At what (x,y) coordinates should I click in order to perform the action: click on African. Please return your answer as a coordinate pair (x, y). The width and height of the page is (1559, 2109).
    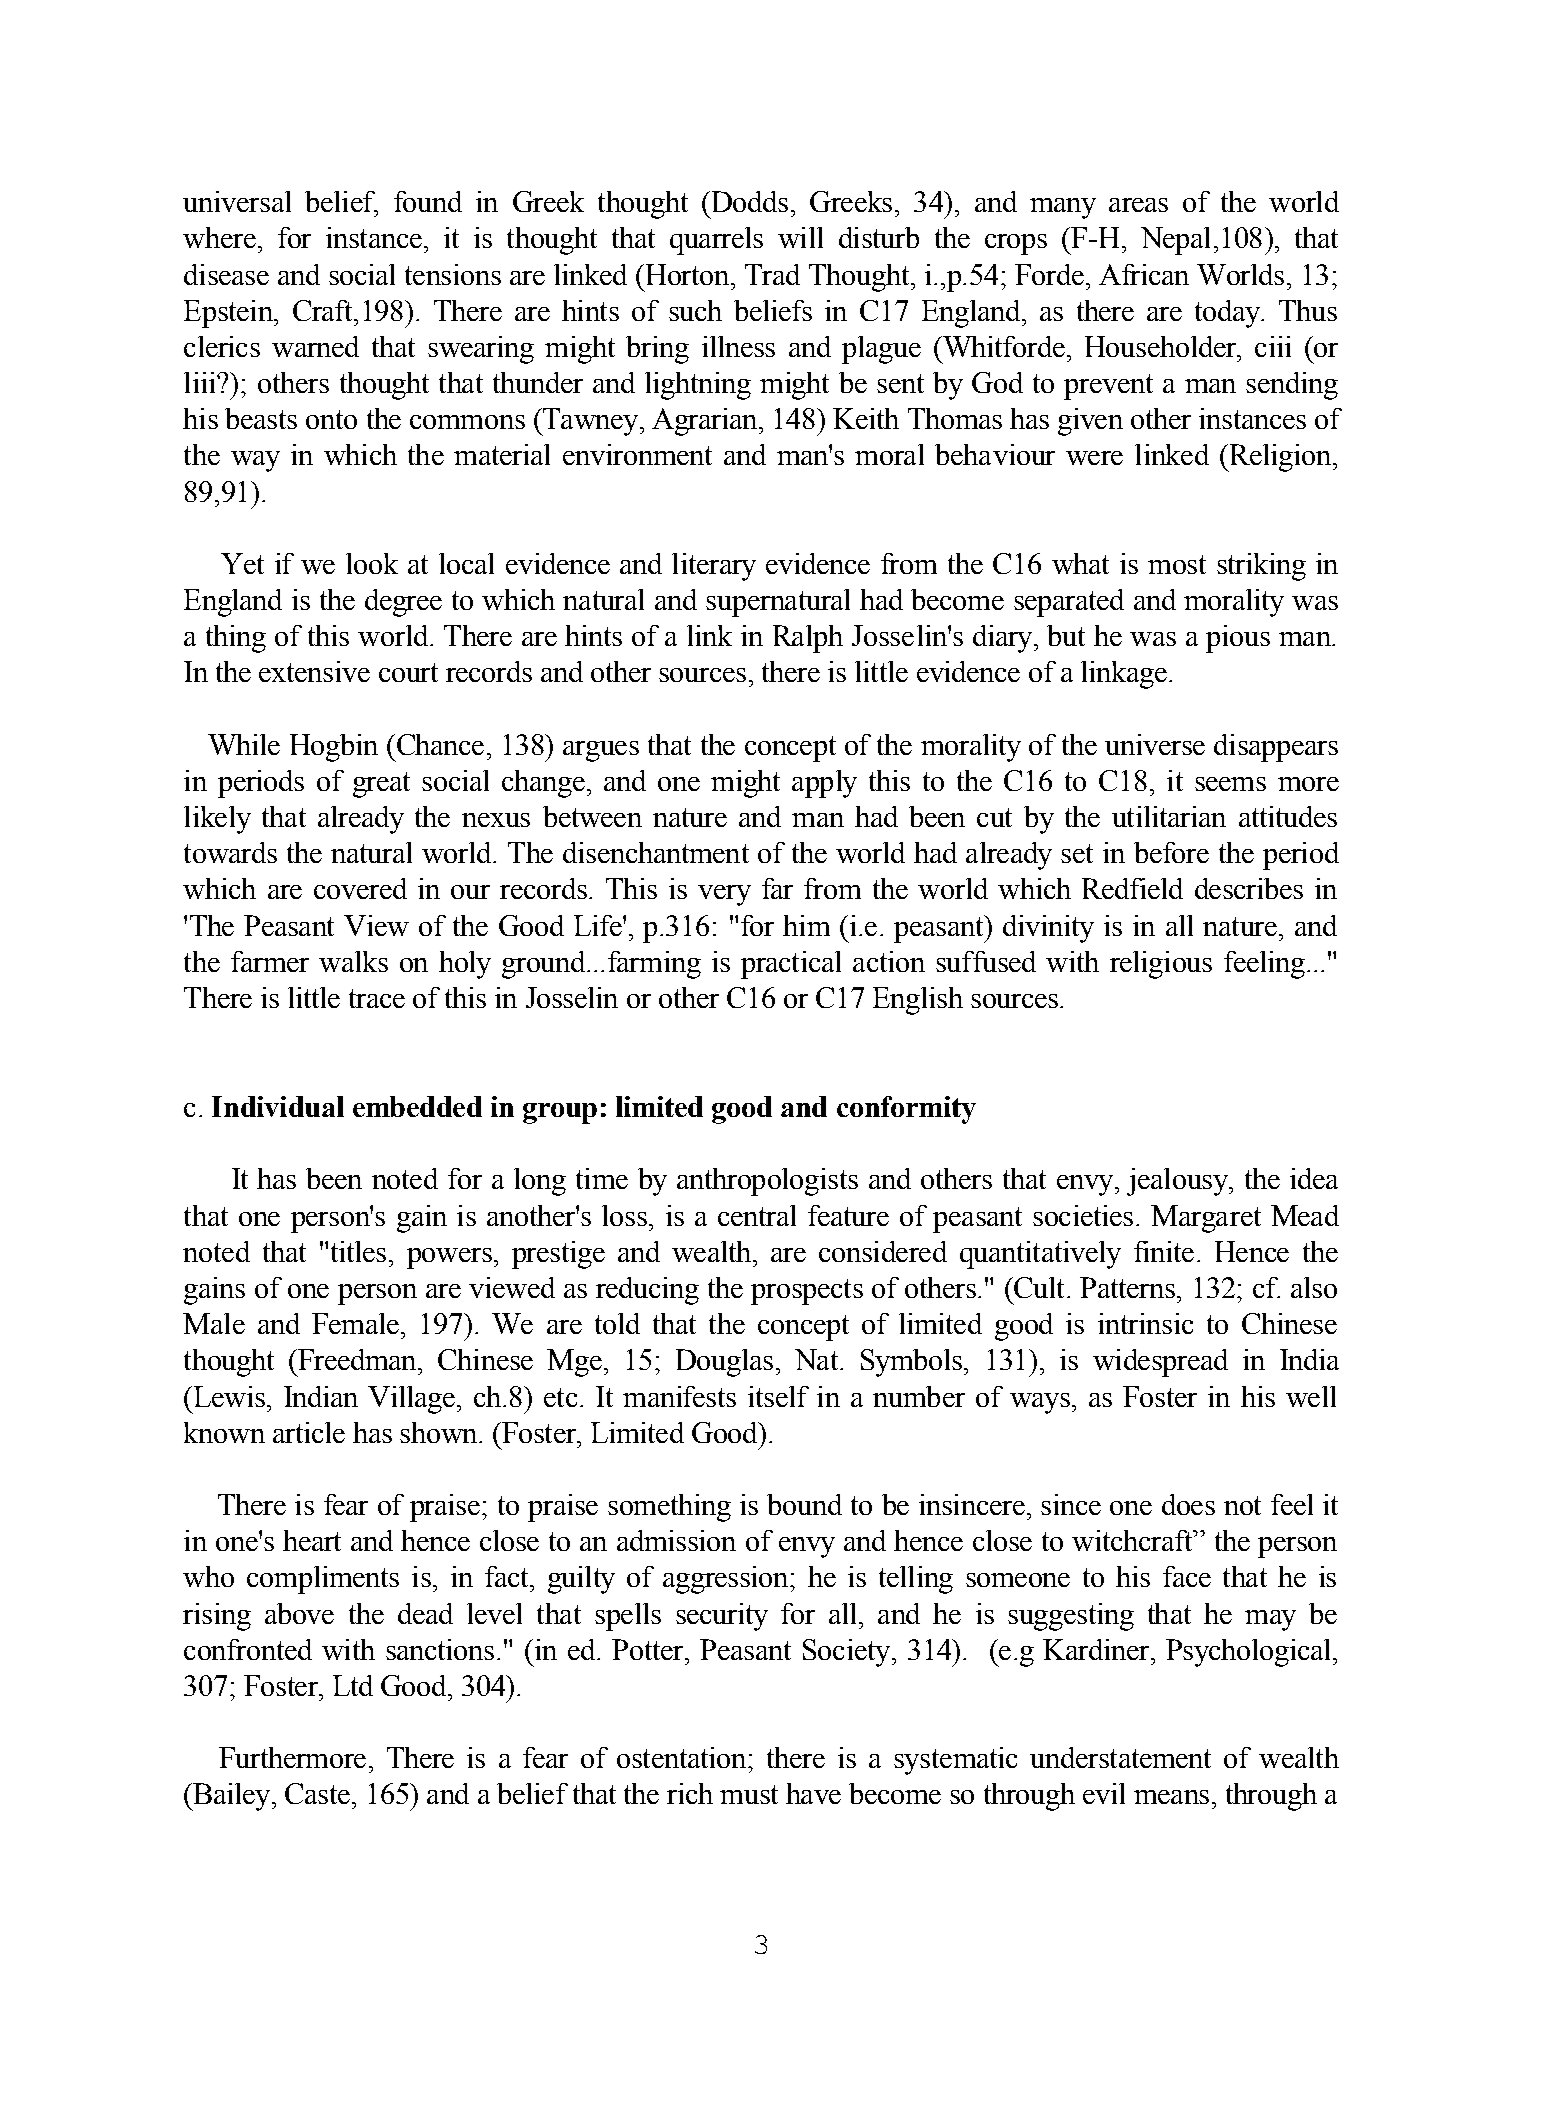
    Looking at the image, I should click on (1144, 274).
